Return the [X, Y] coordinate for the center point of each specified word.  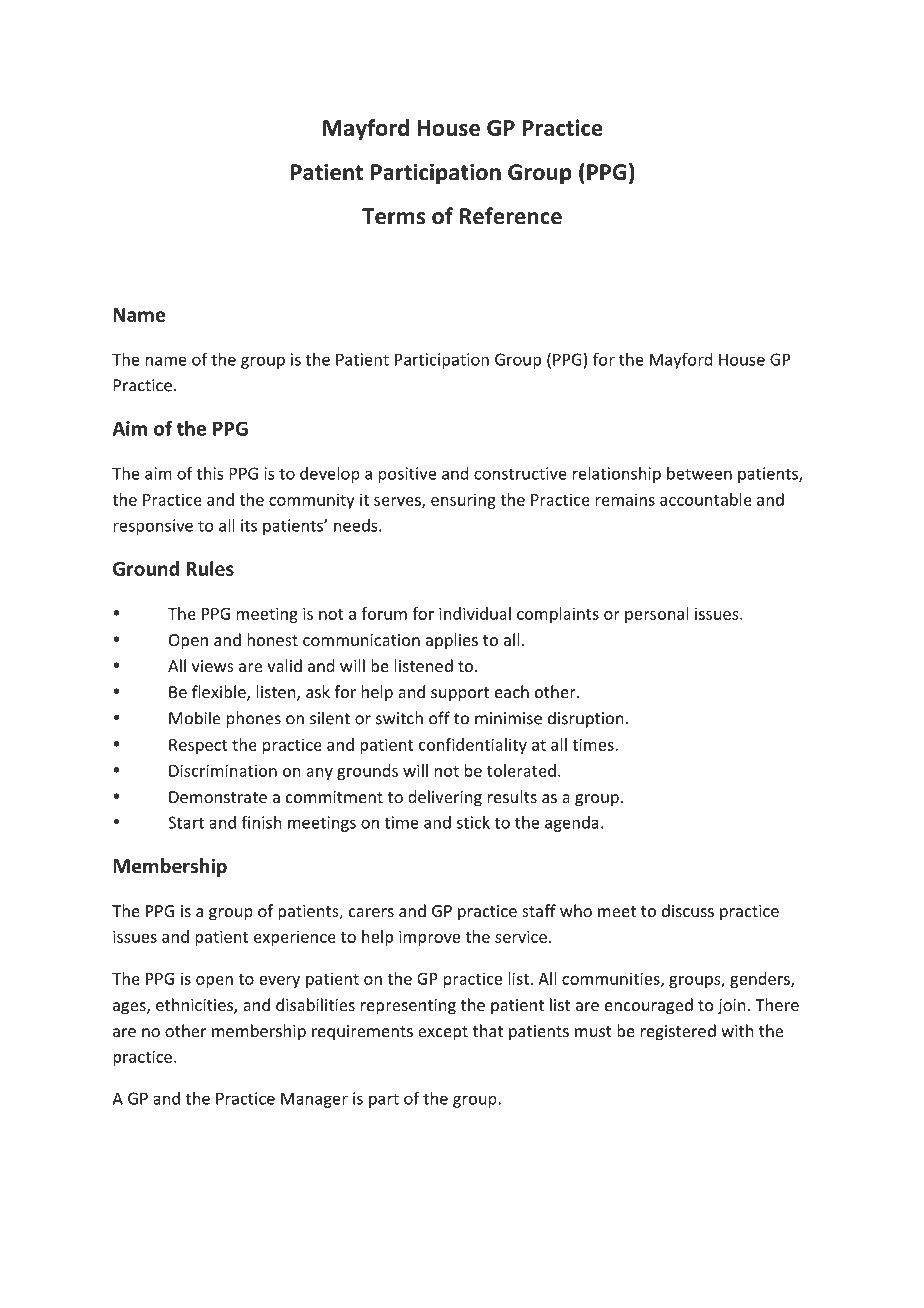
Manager [314, 1100]
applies [452, 641]
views [213, 666]
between [699, 473]
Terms [393, 216]
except [443, 1033]
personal [657, 615]
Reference [511, 216]
